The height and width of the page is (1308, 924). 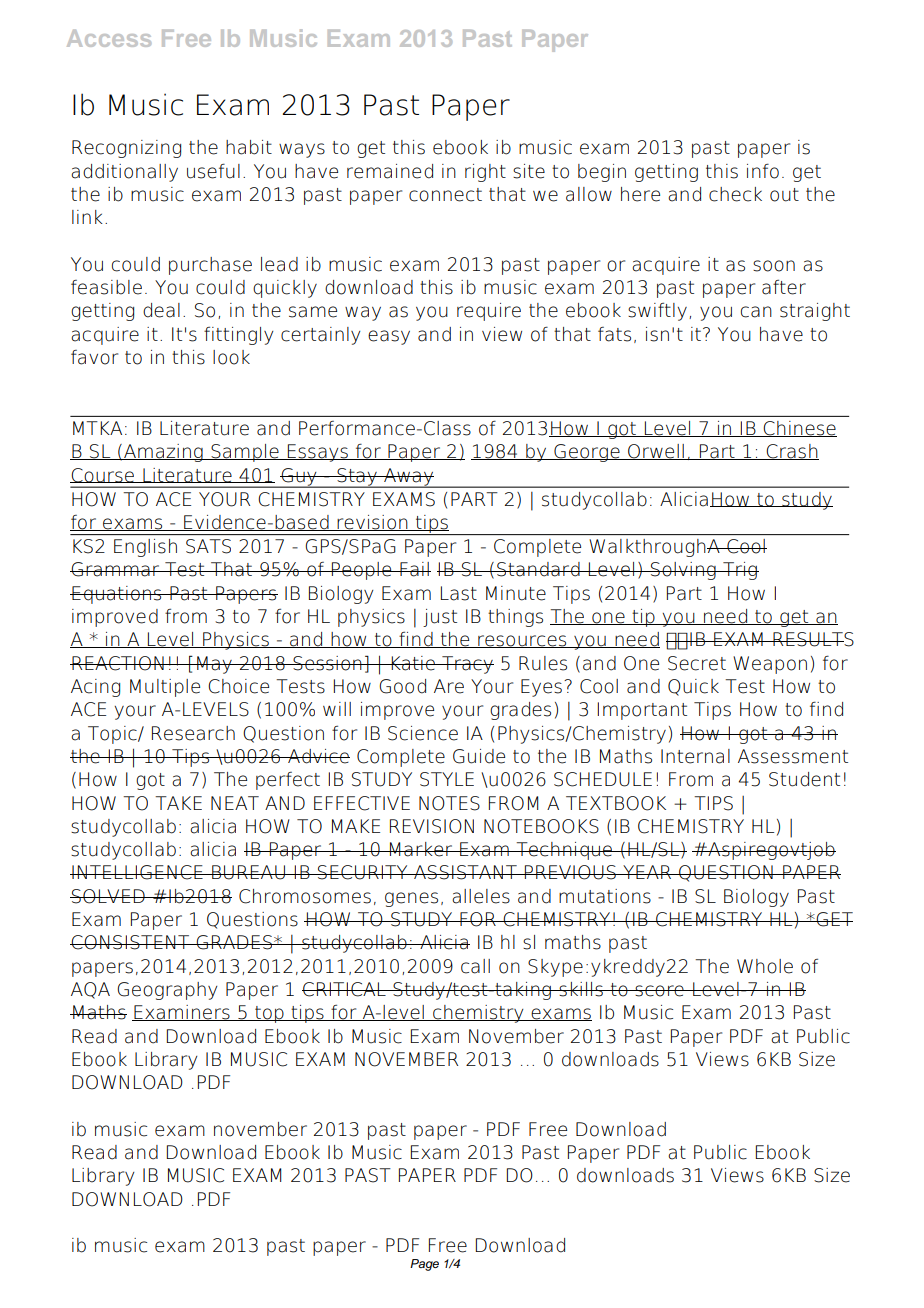 What do you see at coordinates (660, 991) in the page?
I see `score` at bounding box center [660, 991].
